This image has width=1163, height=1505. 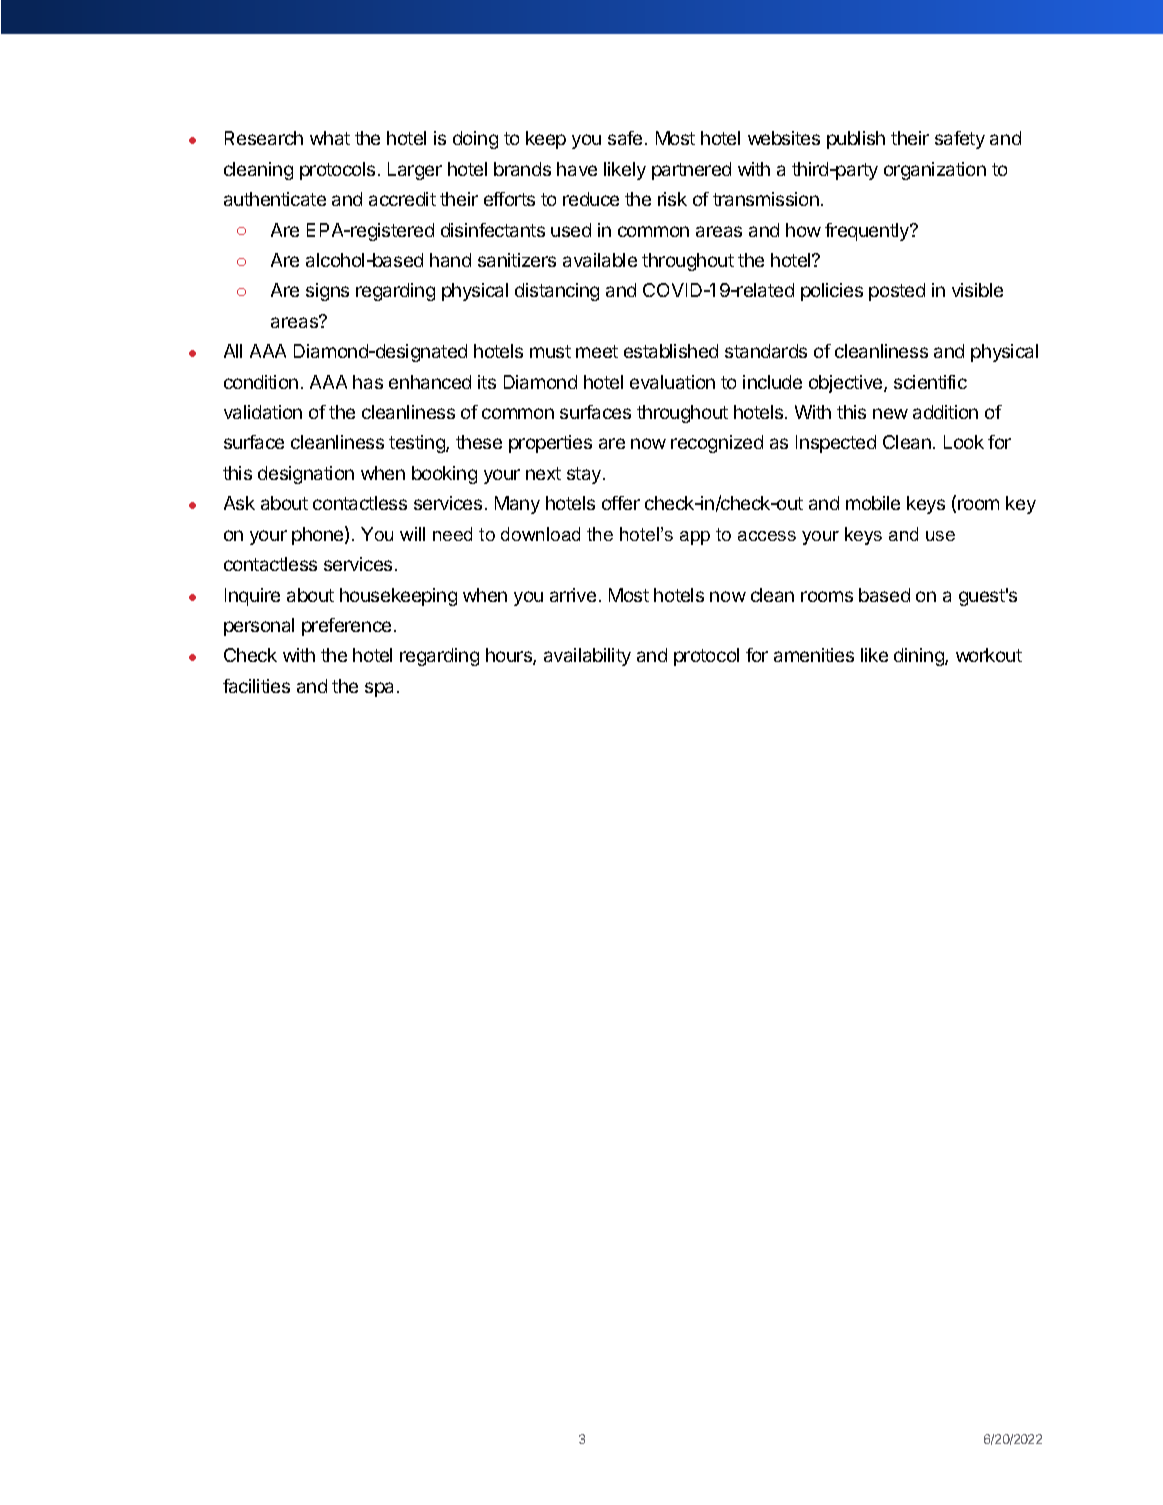 I want to click on designation, so click(x=306, y=475).
